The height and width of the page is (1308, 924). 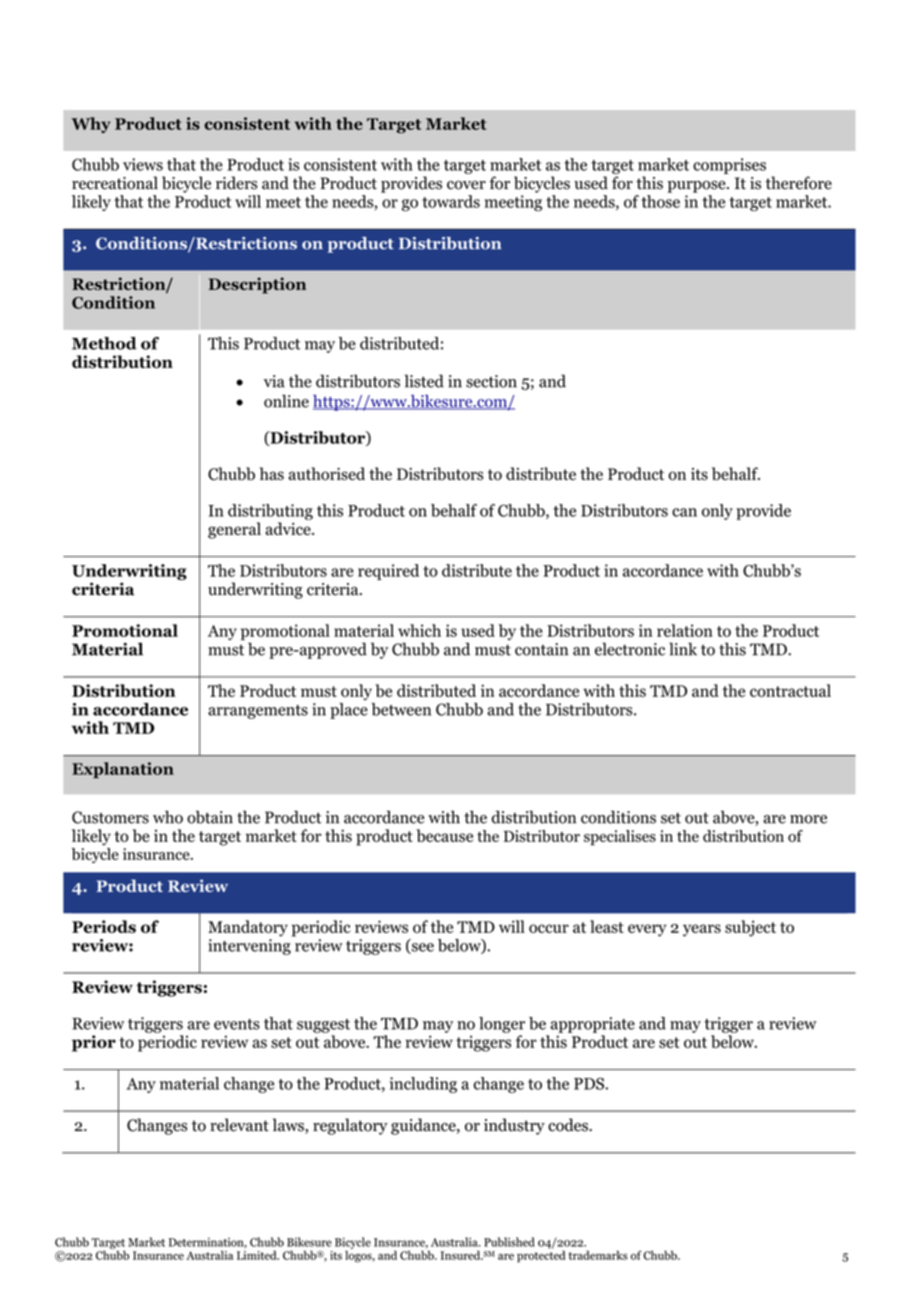 What do you see at coordinates (684, 512) in the page?
I see `can` at bounding box center [684, 512].
